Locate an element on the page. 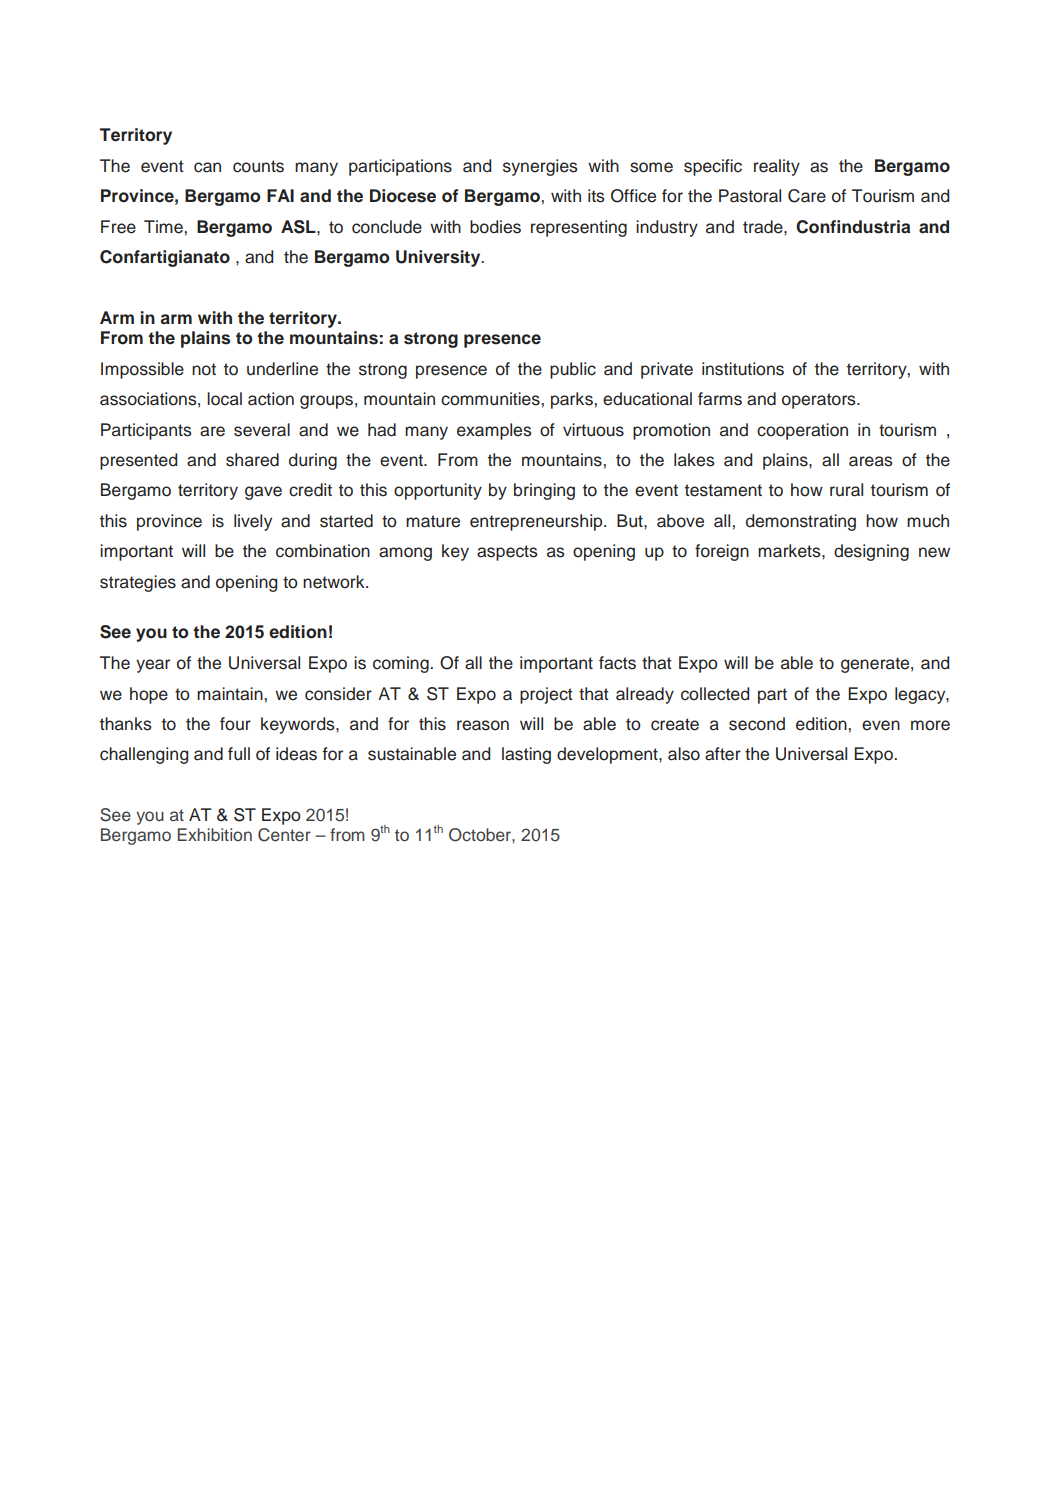 Image resolution: width=1050 pixels, height=1486 pixels. local is located at coordinates (224, 399).
